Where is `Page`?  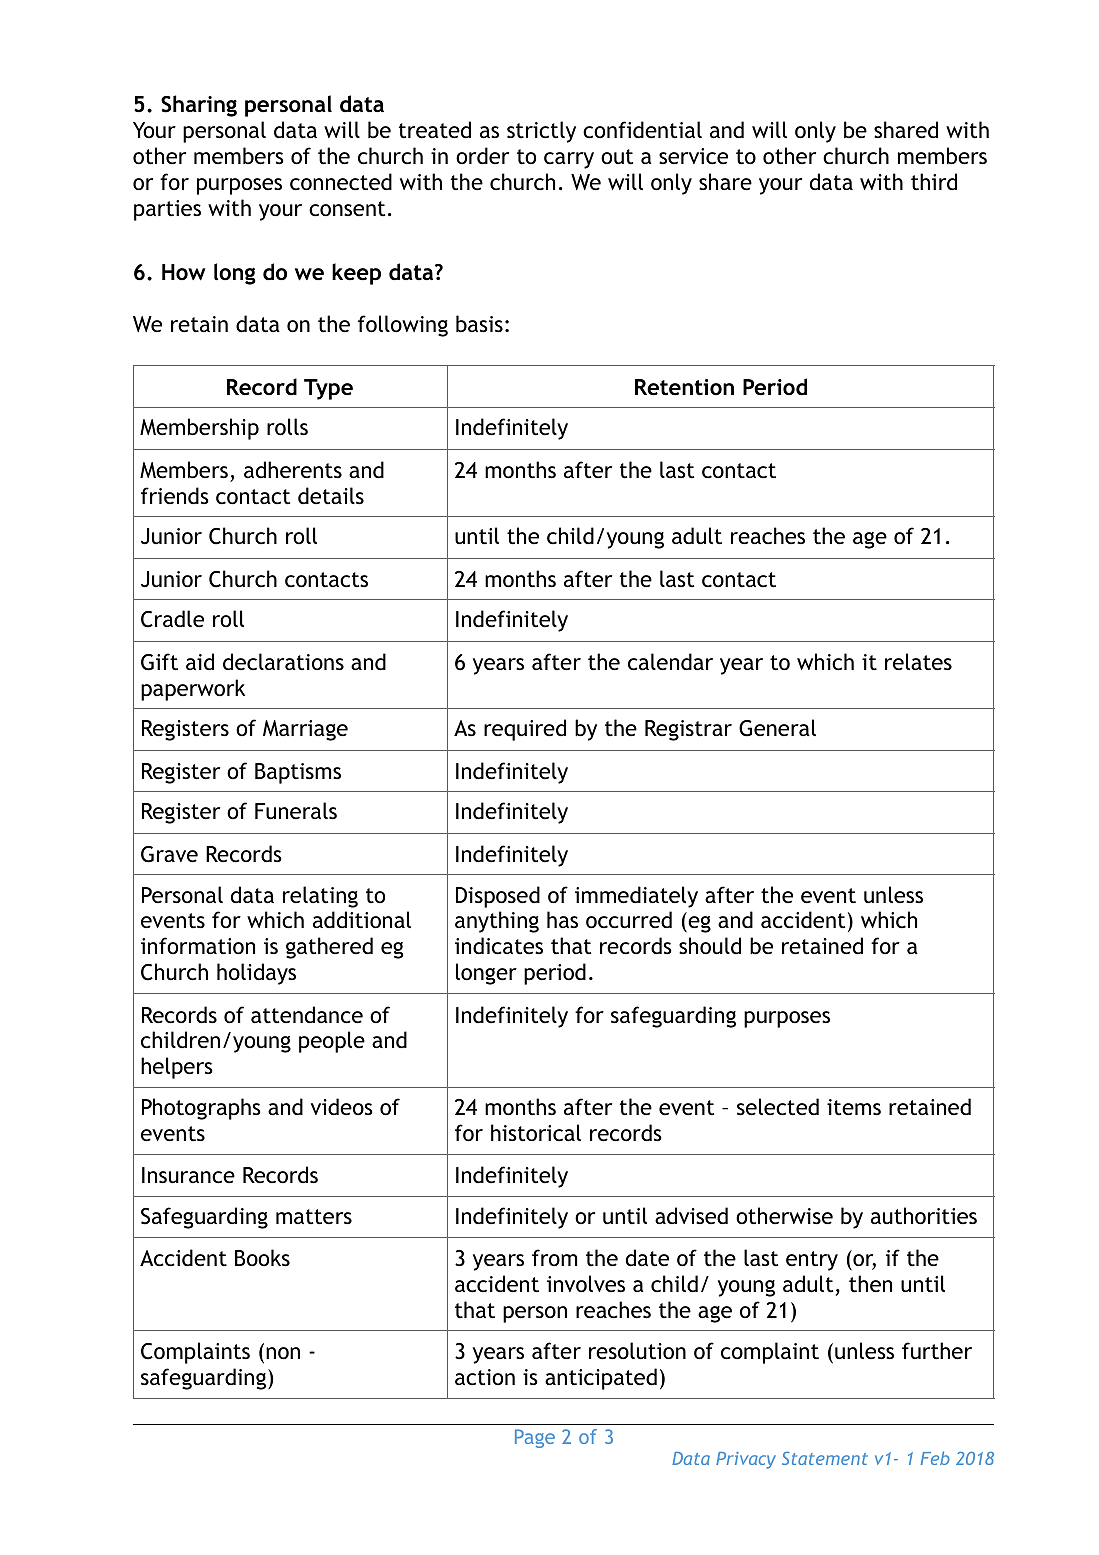 Page is located at coordinates (535, 1438).
